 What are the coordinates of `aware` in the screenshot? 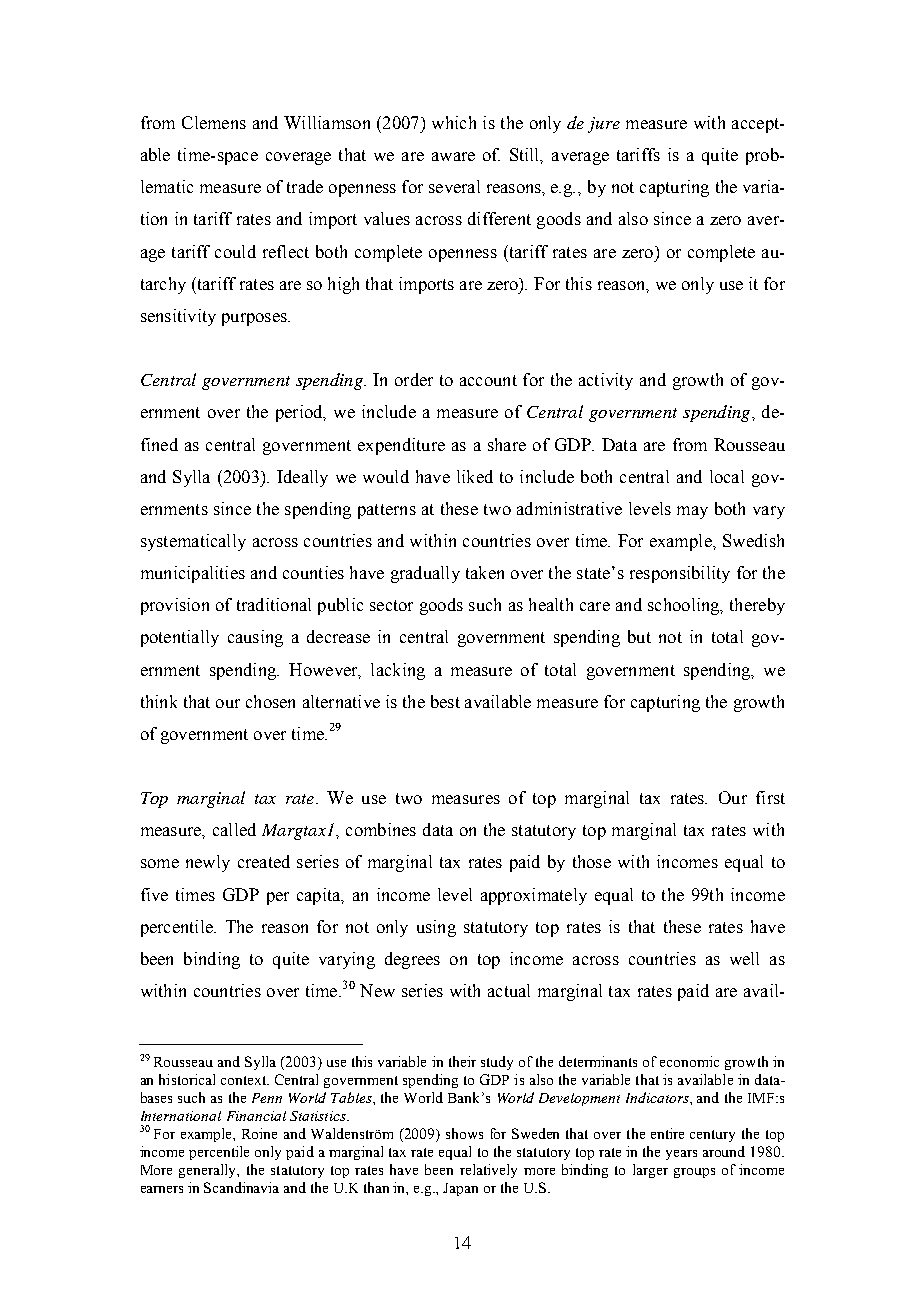 It's located at (453, 156).
